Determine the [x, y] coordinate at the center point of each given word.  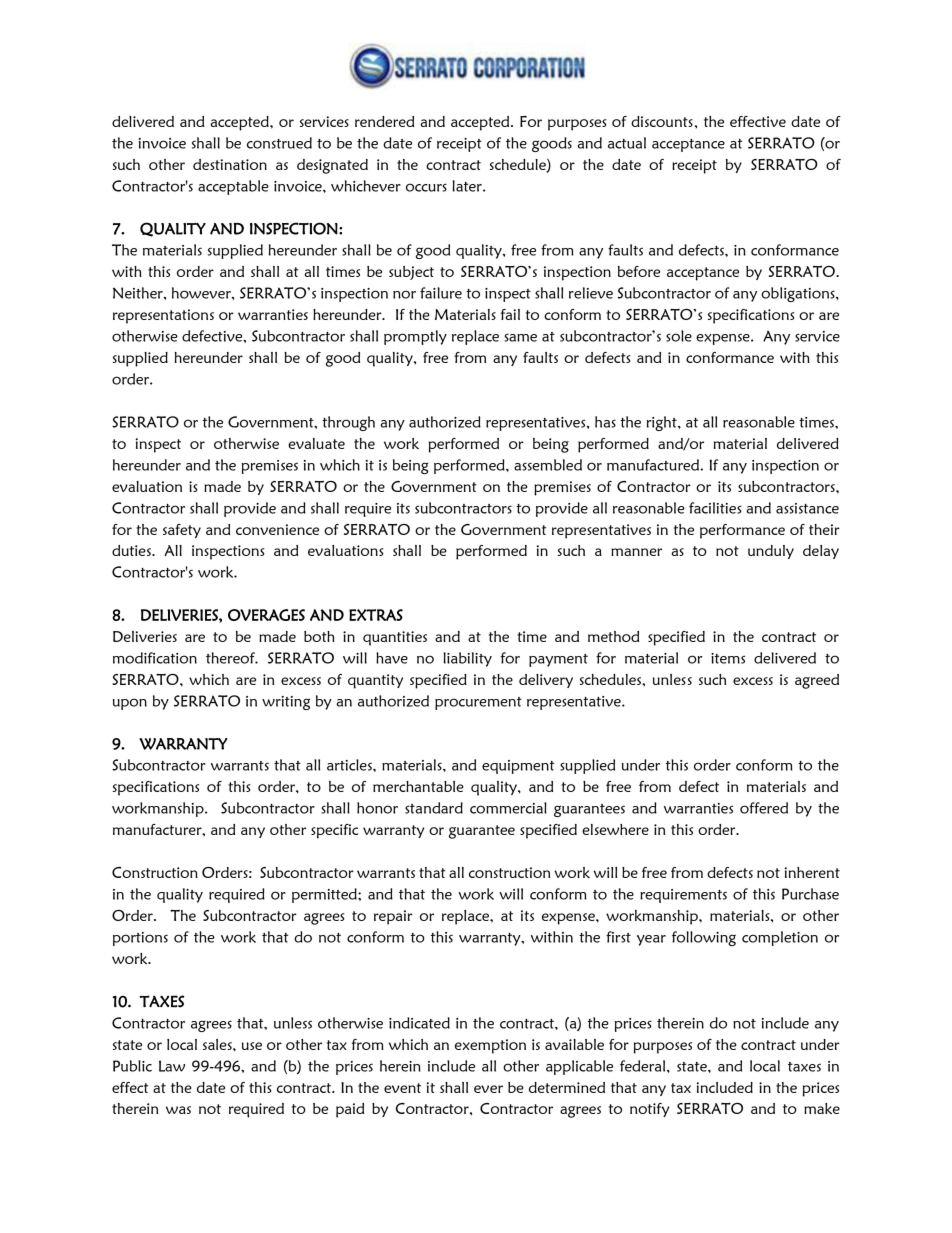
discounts [662, 121]
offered [764, 808]
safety [182, 531]
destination [230, 164]
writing [286, 703]
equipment [518, 767]
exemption [490, 1046]
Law [172, 1066]
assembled [548, 465]
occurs [426, 187]
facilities [715, 508]
